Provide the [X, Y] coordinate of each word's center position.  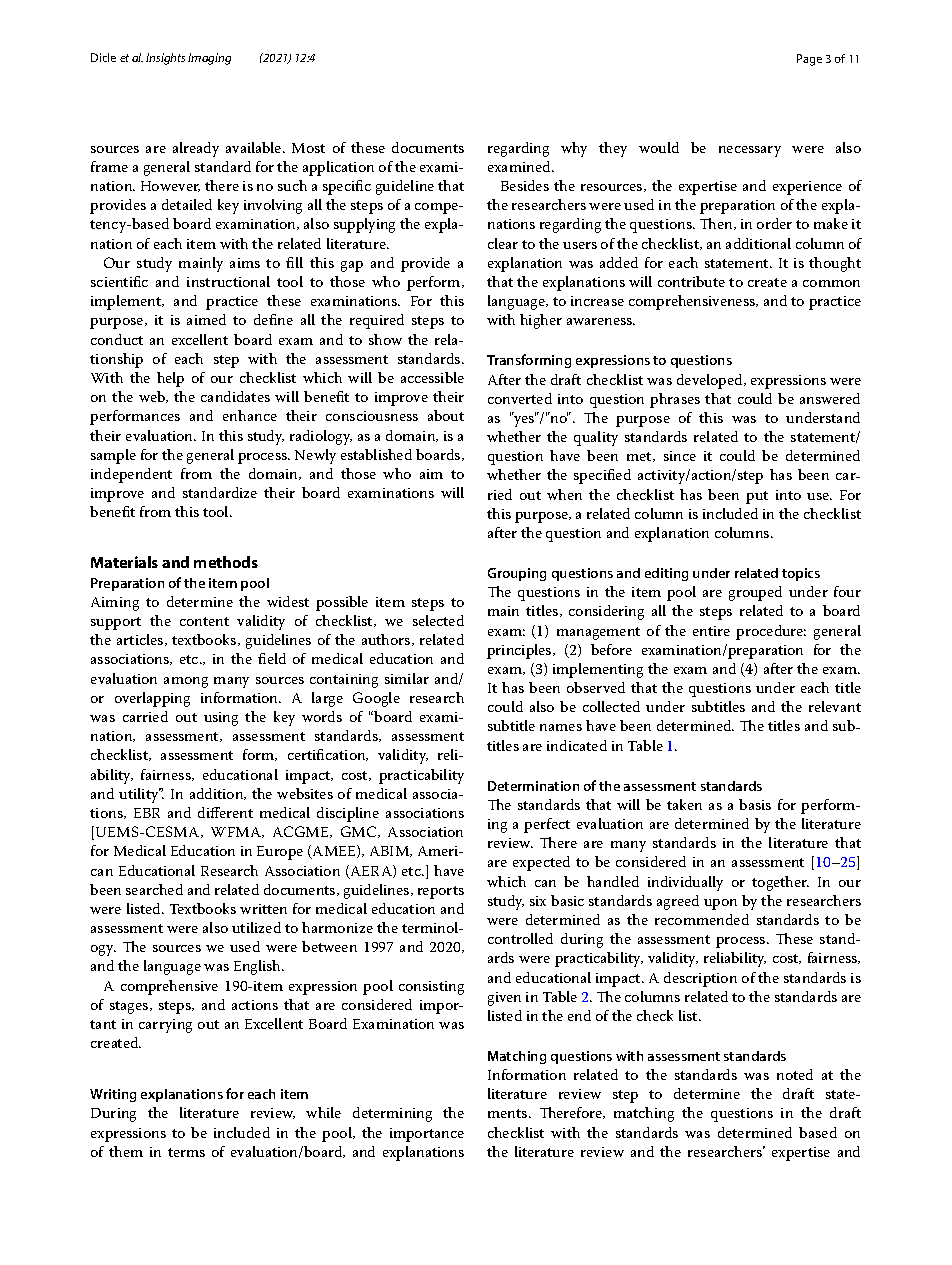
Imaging [209, 59]
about [446, 415]
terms [186, 1152]
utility [140, 795]
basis [755, 804]
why [574, 149]
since [680, 456]
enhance [250, 415]
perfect [547, 825]
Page [809, 60]
